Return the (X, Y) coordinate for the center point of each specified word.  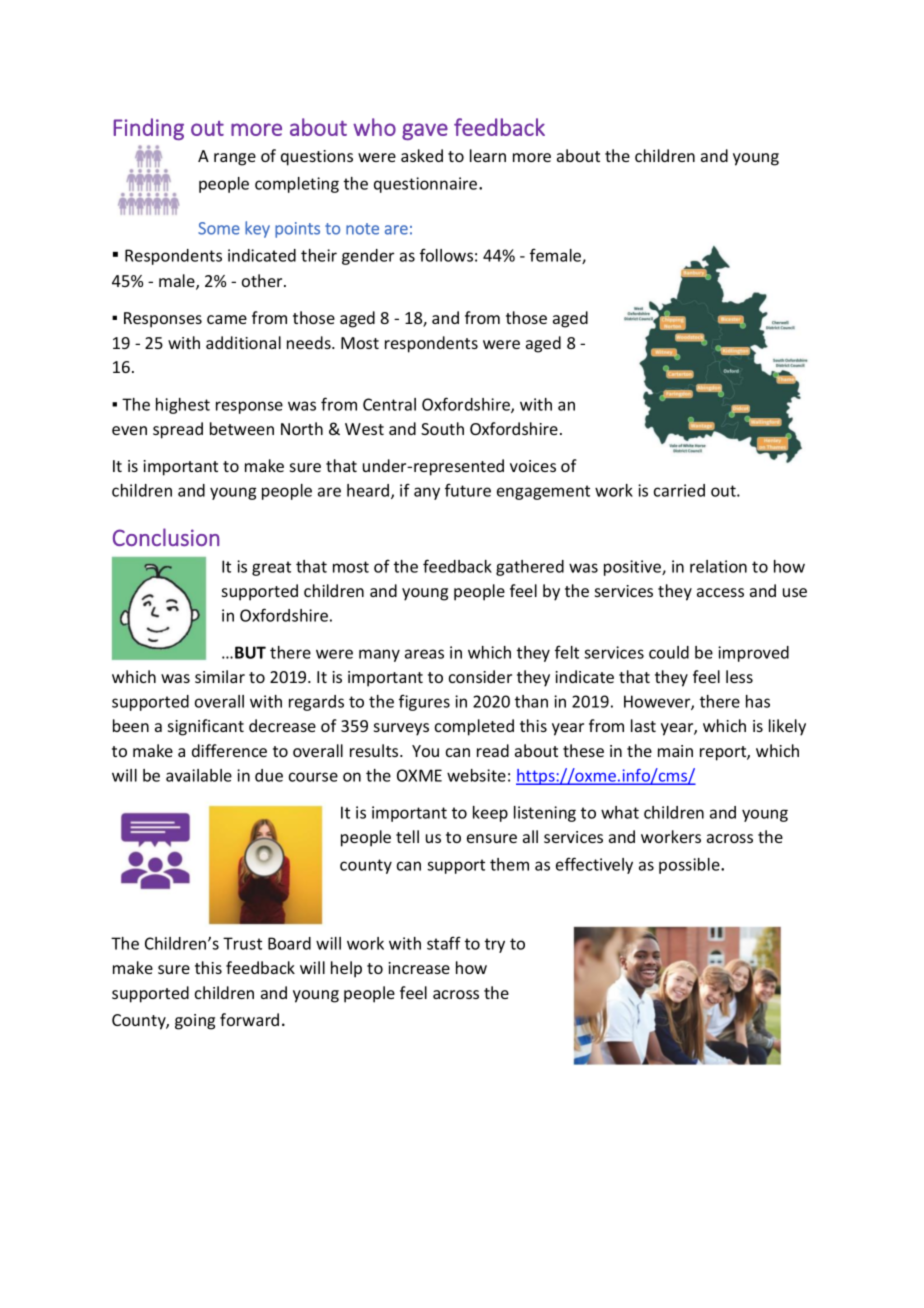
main (675, 751)
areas (424, 654)
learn (488, 155)
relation (718, 566)
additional (243, 342)
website (476, 775)
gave (425, 131)
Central (389, 404)
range (235, 159)
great (271, 568)
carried (679, 490)
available (199, 775)
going (195, 1022)
